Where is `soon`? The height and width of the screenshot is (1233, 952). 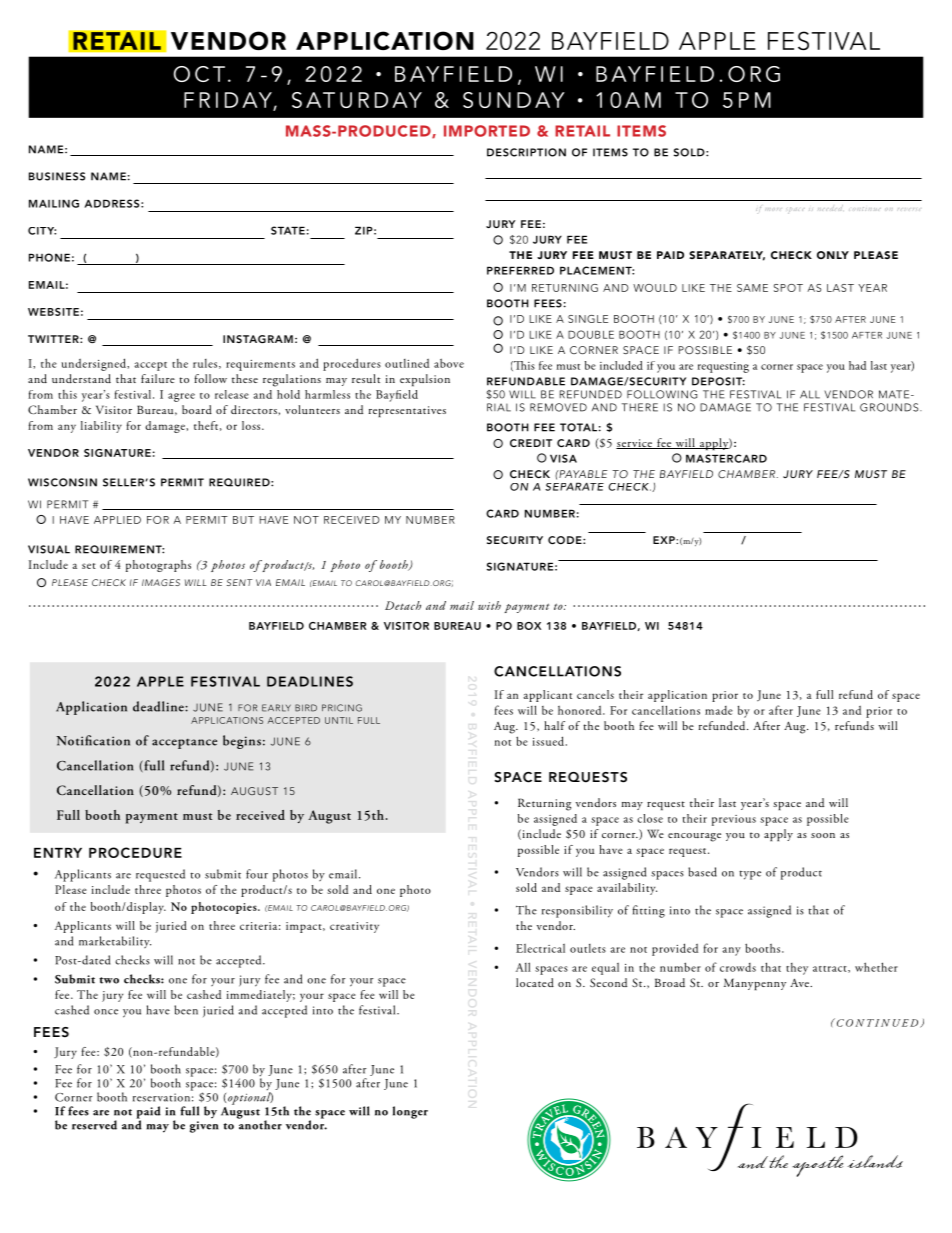
soon is located at coordinates (823, 835).
